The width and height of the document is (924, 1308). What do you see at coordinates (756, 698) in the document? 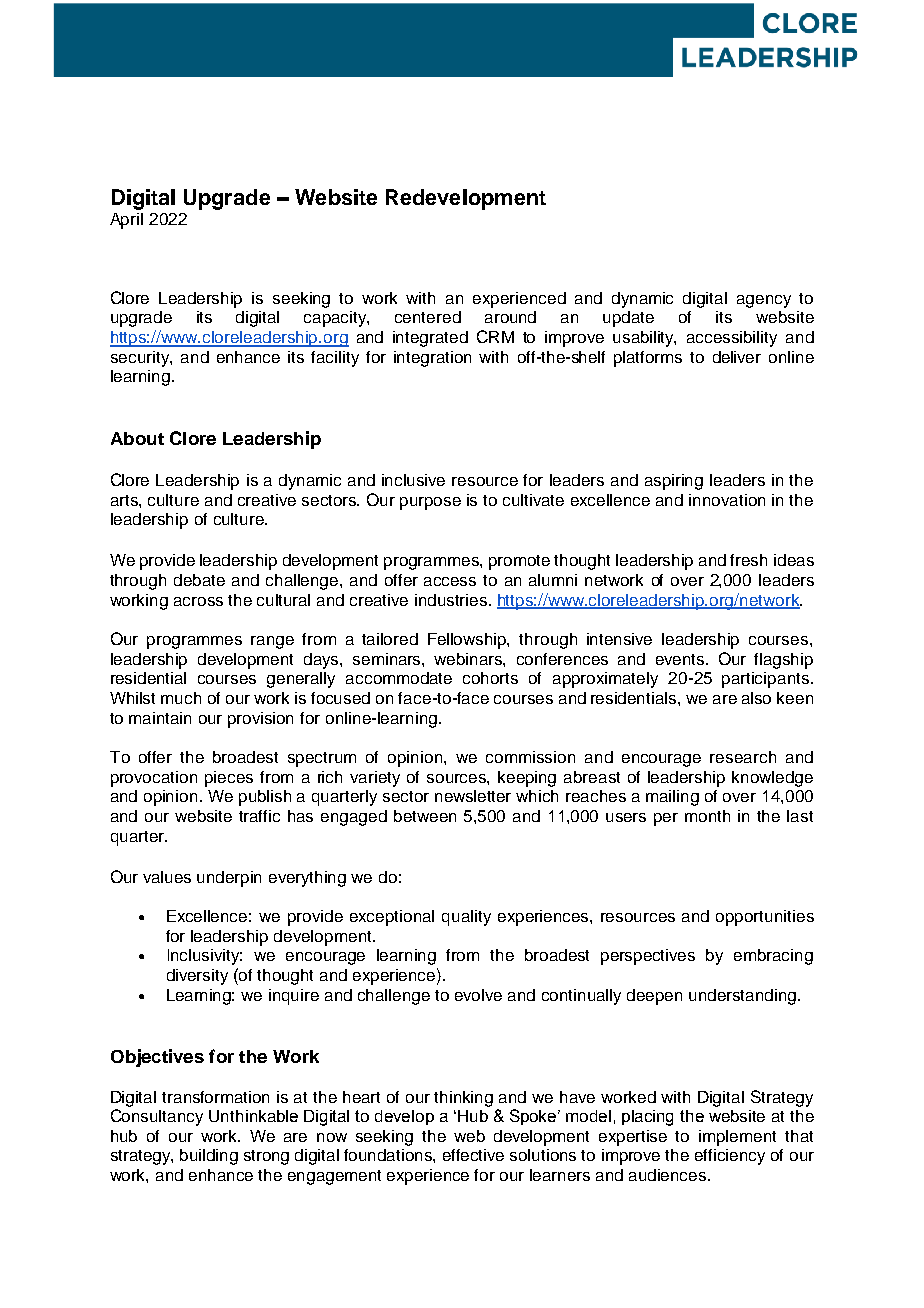
I see `also` at bounding box center [756, 698].
